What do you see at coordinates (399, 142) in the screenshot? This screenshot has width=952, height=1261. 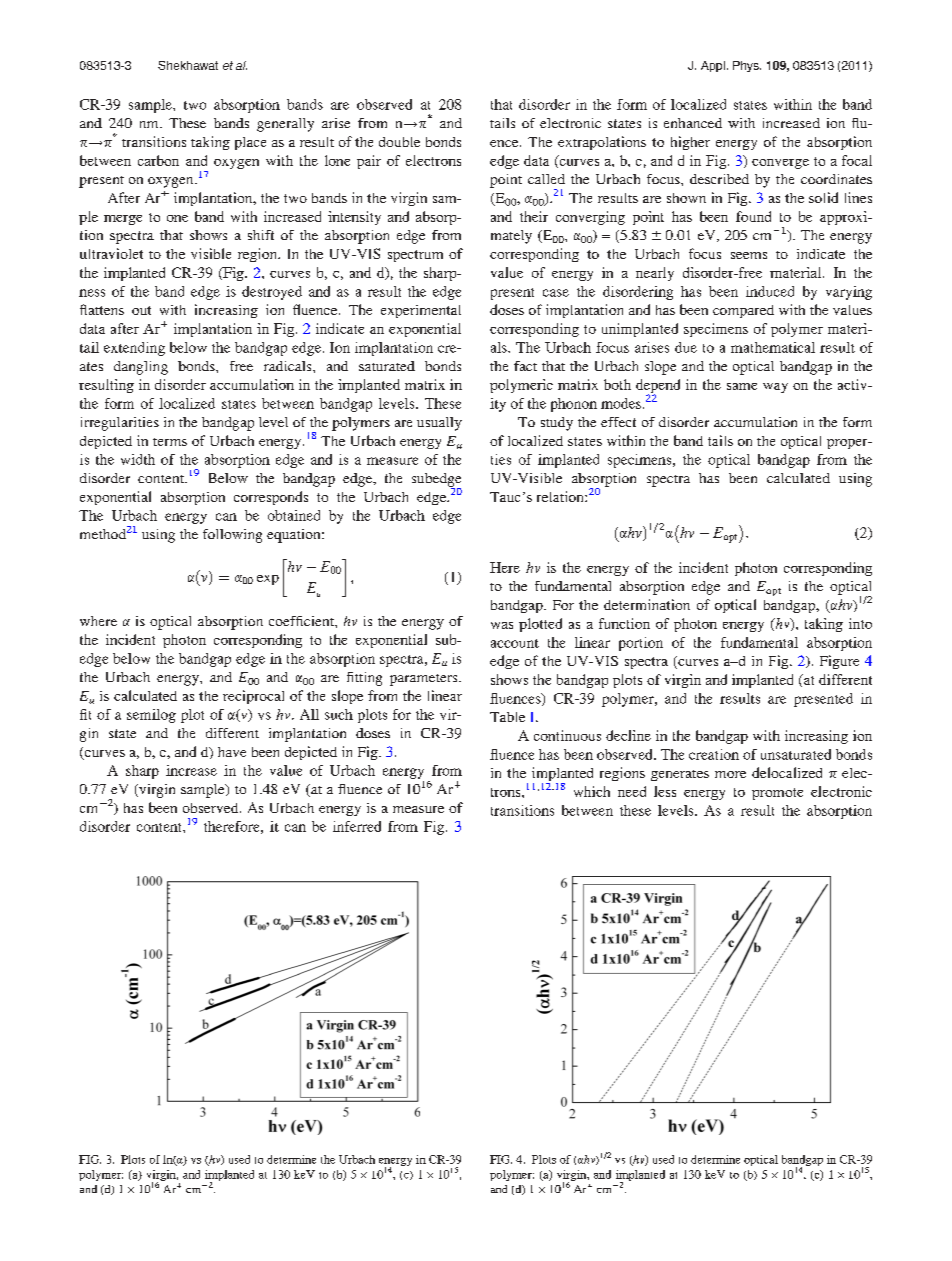 I see `double` at bounding box center [399, 142].
